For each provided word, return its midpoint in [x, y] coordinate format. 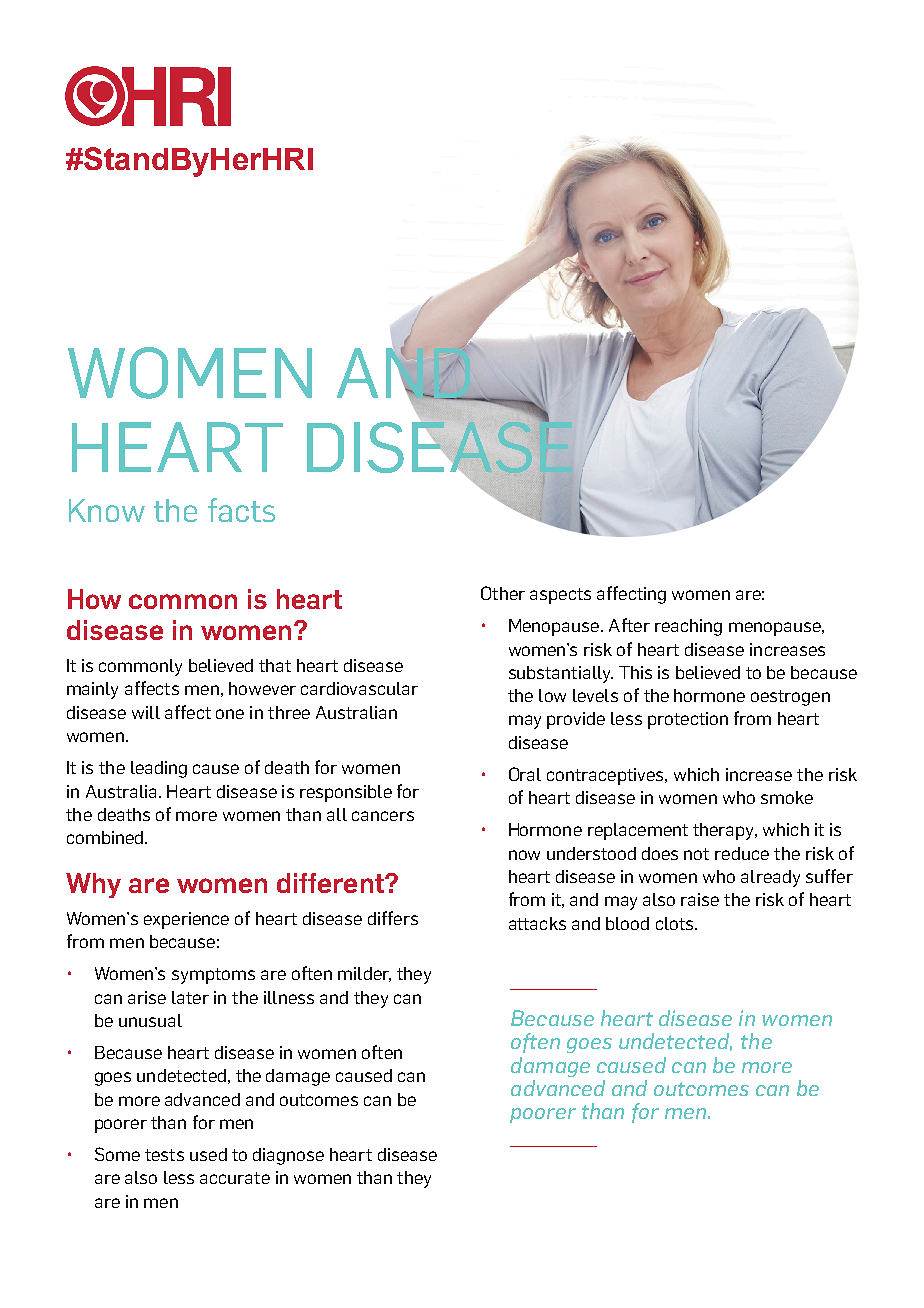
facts [241, 510]
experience [186, 920]
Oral [525, 774]
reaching [688, 627]
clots [676, 923]
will [146, 712]
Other [503, 593]
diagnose [288, 1156]
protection [688, 720]
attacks [537, 923]
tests [164, 1155]
